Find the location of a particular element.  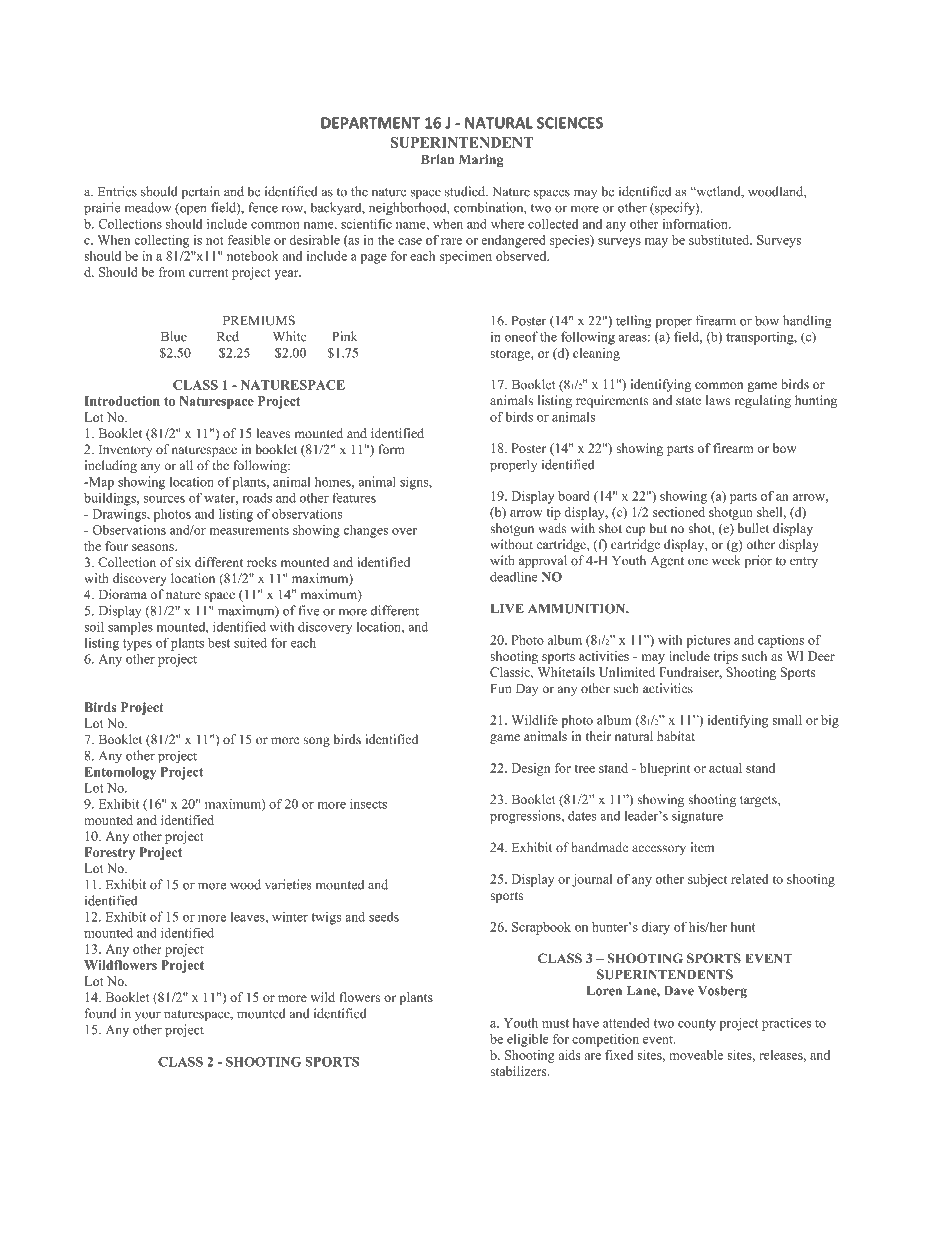

PREMIUMS is located at coordinates (259, 320).
